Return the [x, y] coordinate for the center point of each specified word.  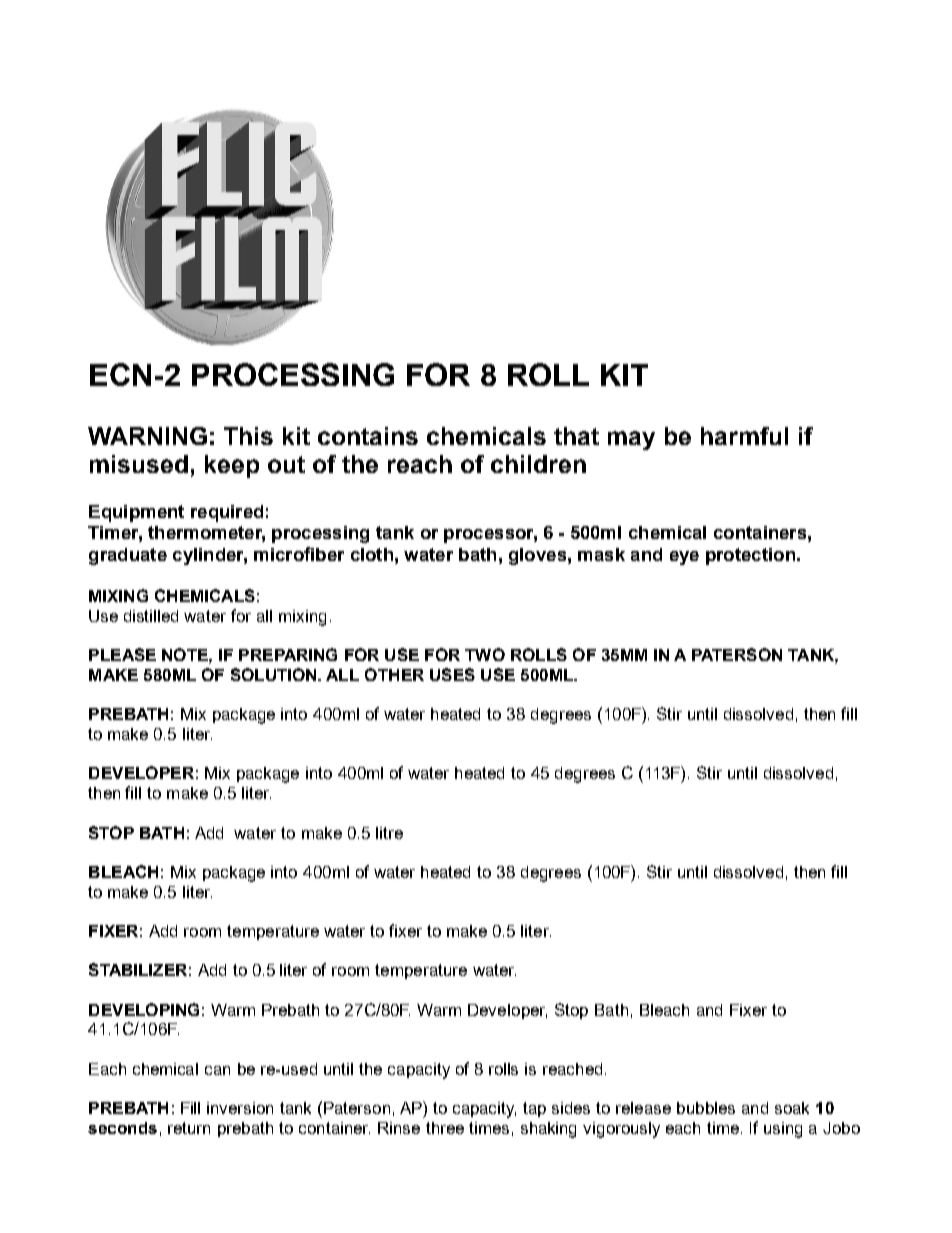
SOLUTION [275, 674]
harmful [744, 436]
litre [389, 833]
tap [534, 1109]
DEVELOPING [144, 1009]
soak [792, 1108]
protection [750, 556]
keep [232, 466]
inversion [240, 1108]
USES [452, 674]
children [538, 464]
